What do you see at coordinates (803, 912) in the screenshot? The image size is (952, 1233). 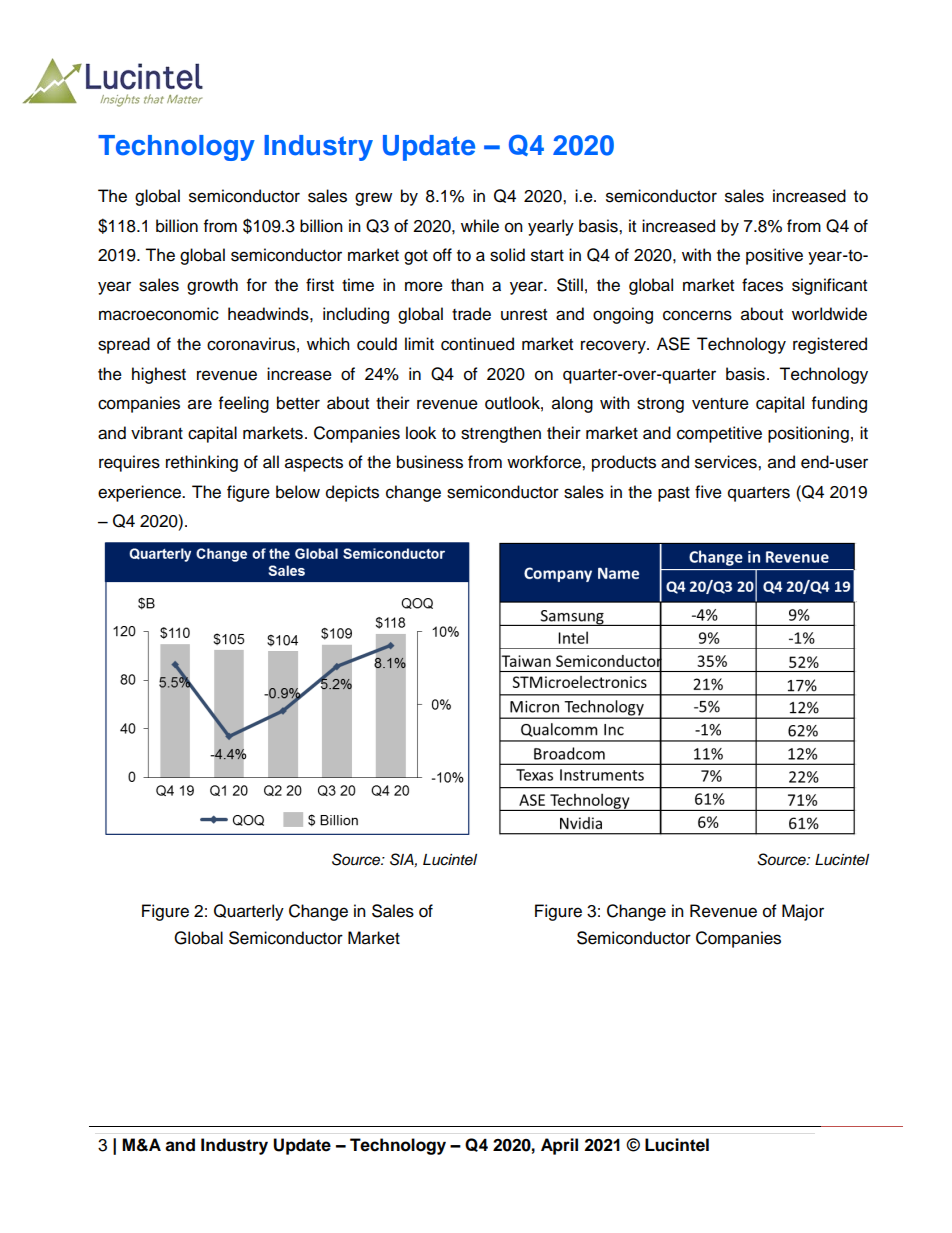 I see `Major` at bounding box center [803, 912].
